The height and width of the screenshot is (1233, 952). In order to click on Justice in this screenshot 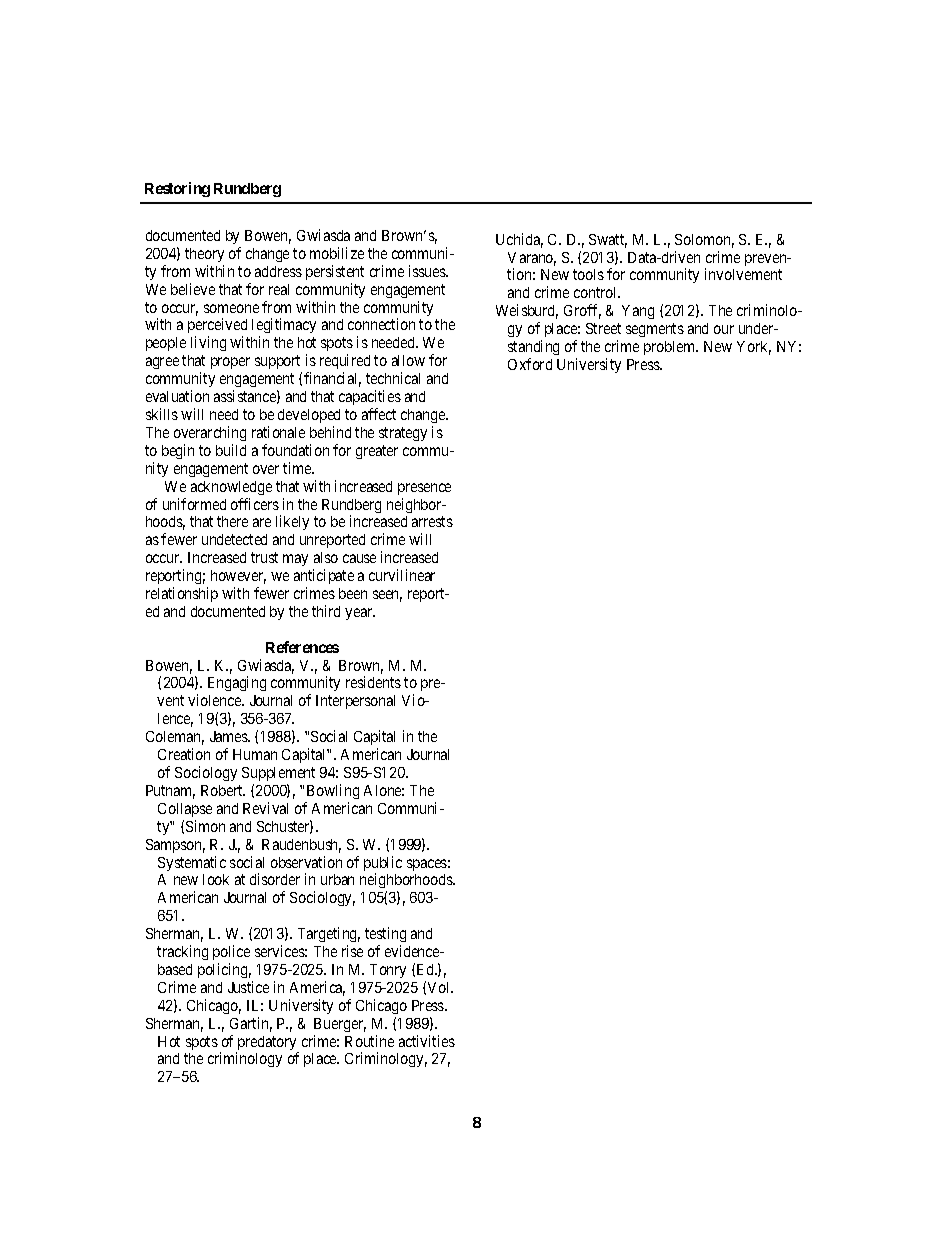, I will do `click(248, 987)`.
